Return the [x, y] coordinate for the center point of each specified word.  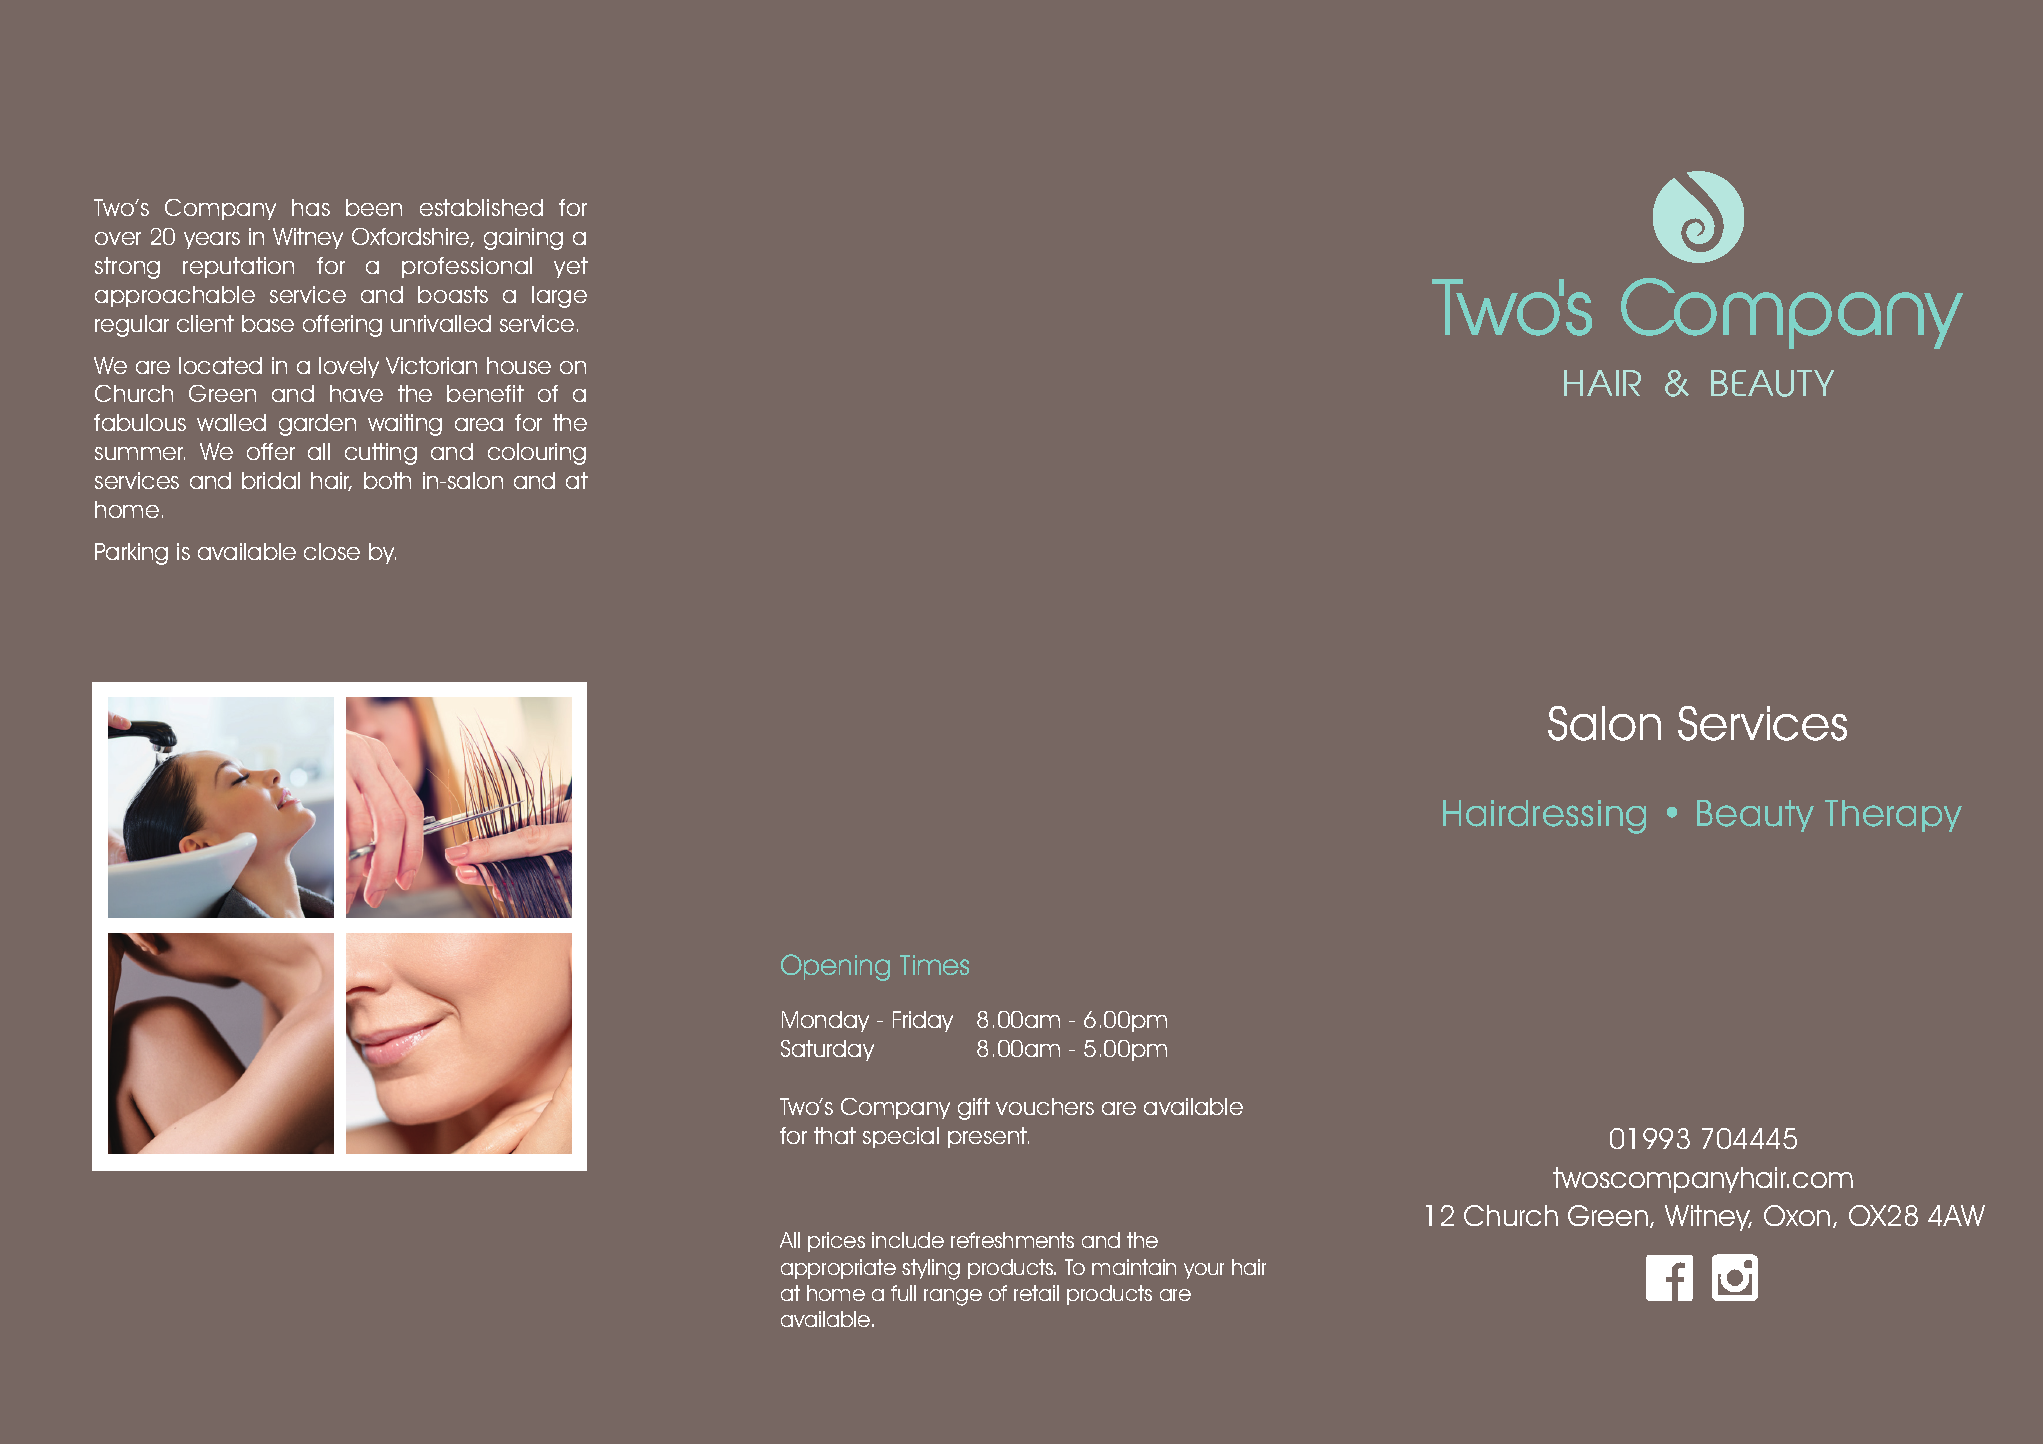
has [311, 207]
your [1204, 1271]
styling [931, 1269]
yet [571, 267]
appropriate [838, 1269]
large [559, 297]
